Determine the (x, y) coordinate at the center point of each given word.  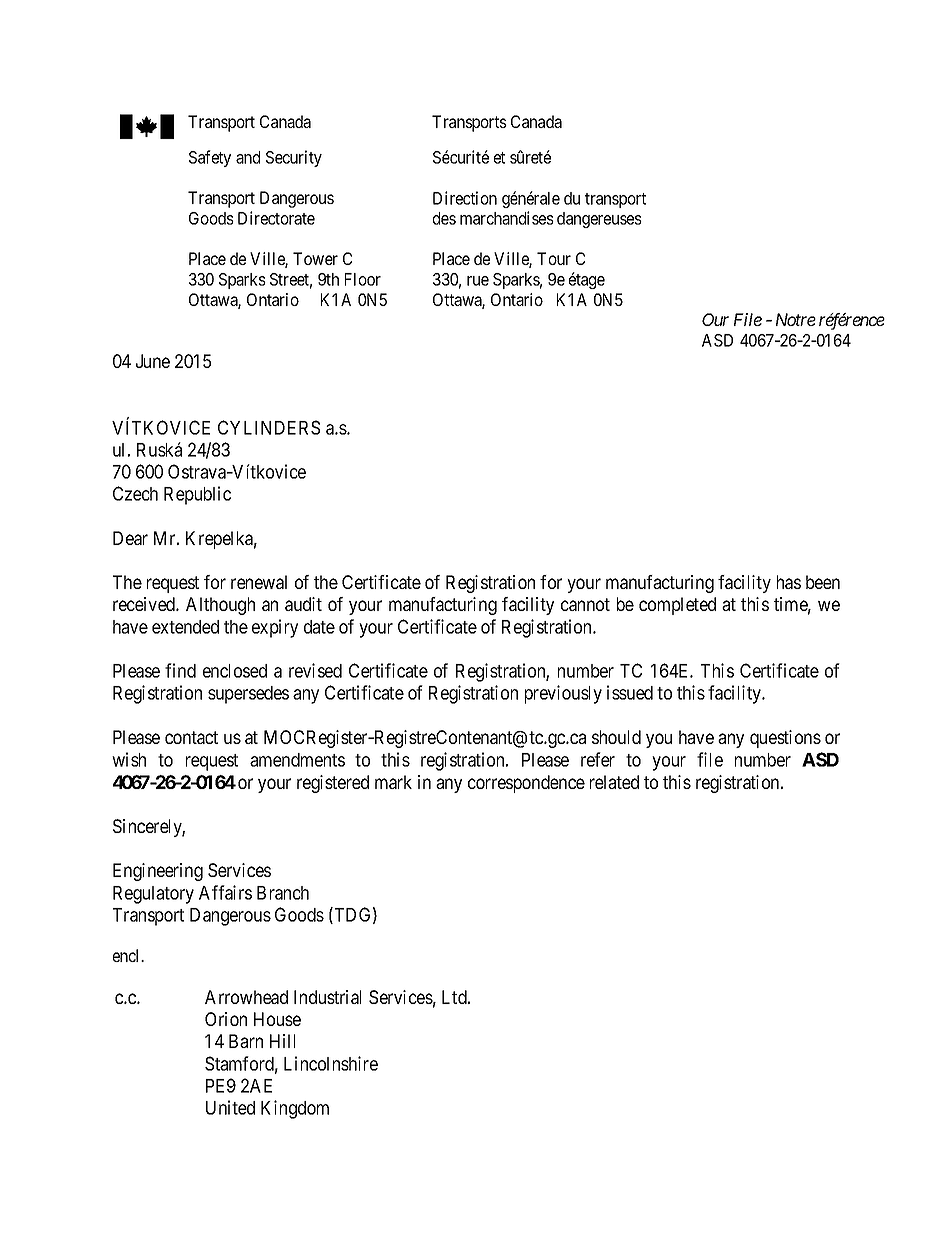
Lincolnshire (331, 1063)
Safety (210, 158)
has (789, 582)
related (614, 782)
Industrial (327, 997)
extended (185, 627)
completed (677, 606)
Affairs (225, 892)
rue (478, 281)
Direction (465, 198)
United (230, 1107)
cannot (585, 604)
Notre (796, 319)
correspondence (526, 784)
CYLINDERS (269, 427)
